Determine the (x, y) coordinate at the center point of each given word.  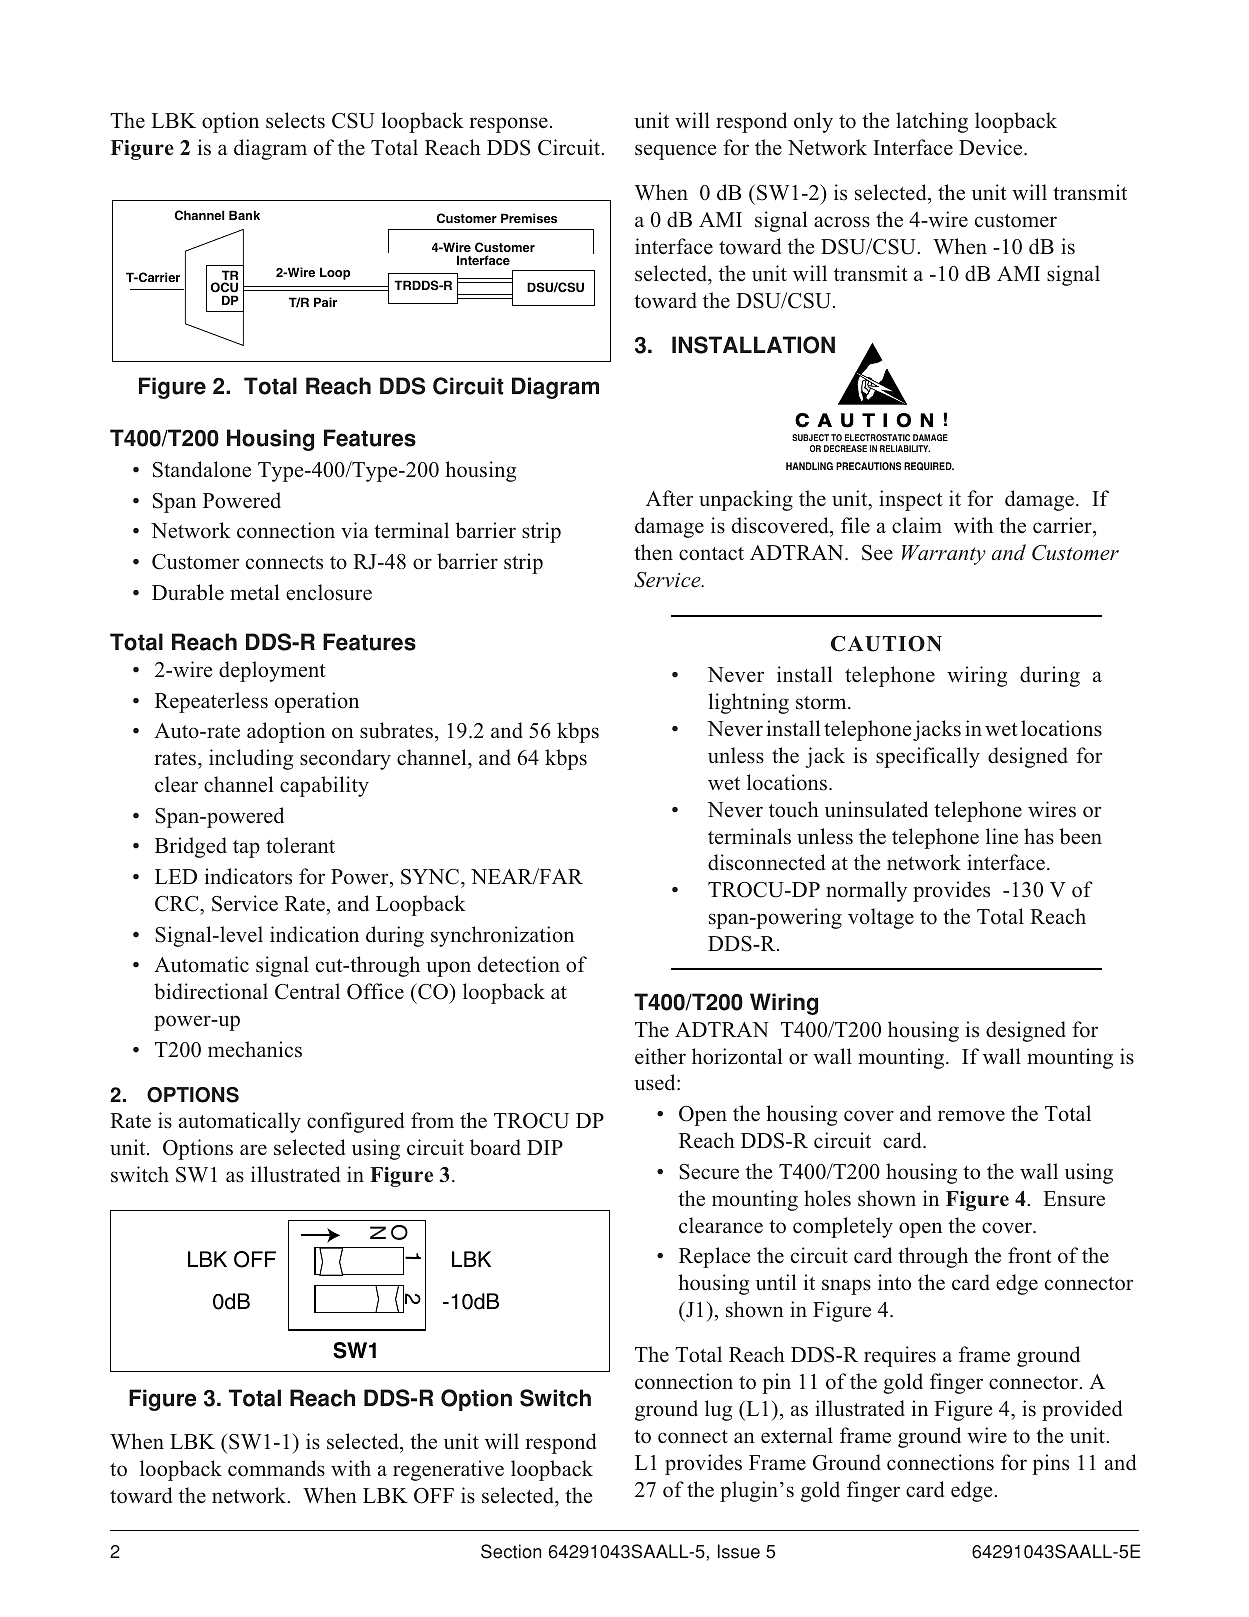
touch (794, 809)
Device (992, 147)
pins (1050, 1464)
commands (276, 1468)
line (1002, 836)
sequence (675, 152)
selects (295, 120)
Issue (739, 1551)
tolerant (300, 845)
